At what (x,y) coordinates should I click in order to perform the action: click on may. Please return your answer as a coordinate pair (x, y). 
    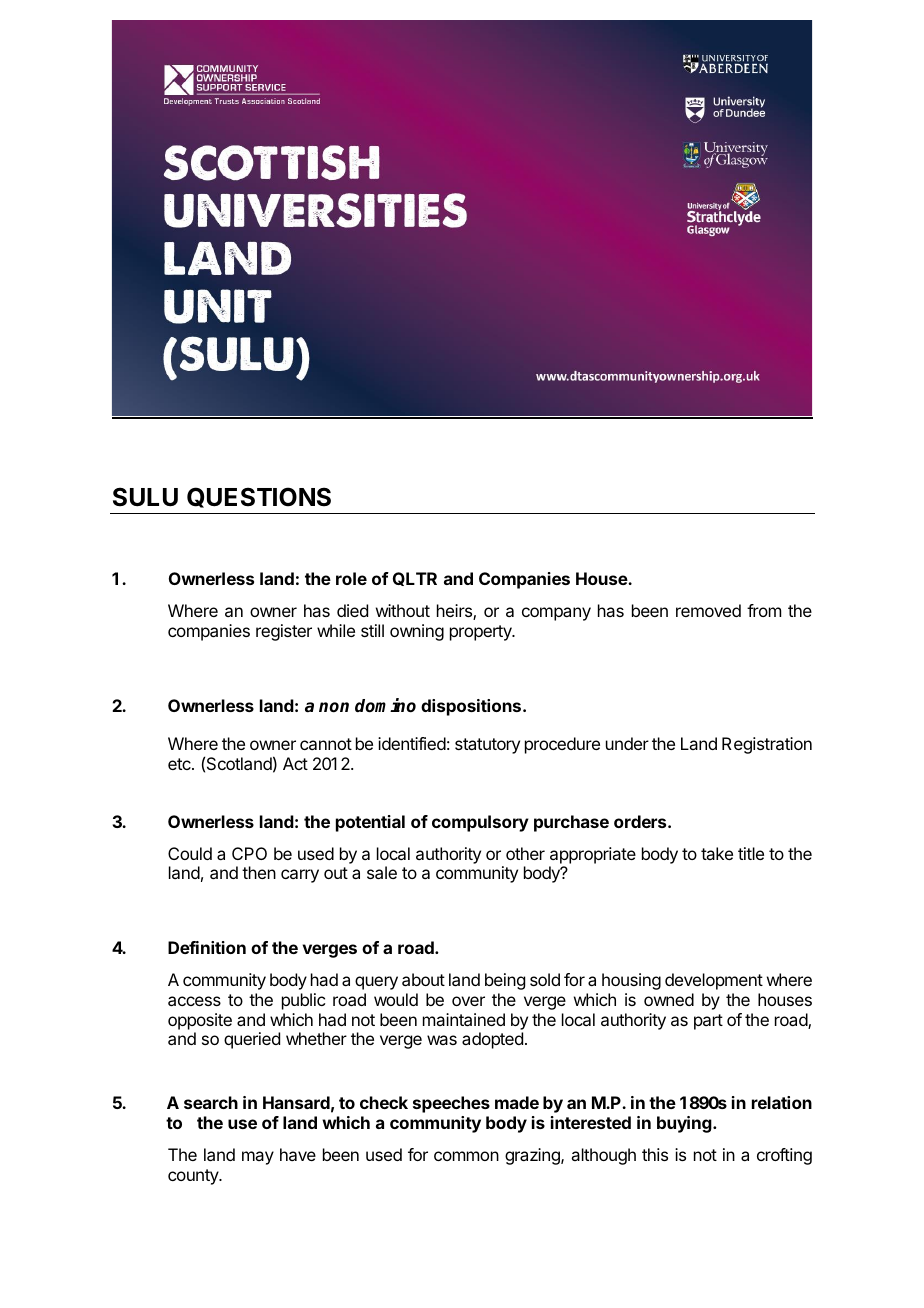
    Looking at the image, I should click on (258, 1158).
